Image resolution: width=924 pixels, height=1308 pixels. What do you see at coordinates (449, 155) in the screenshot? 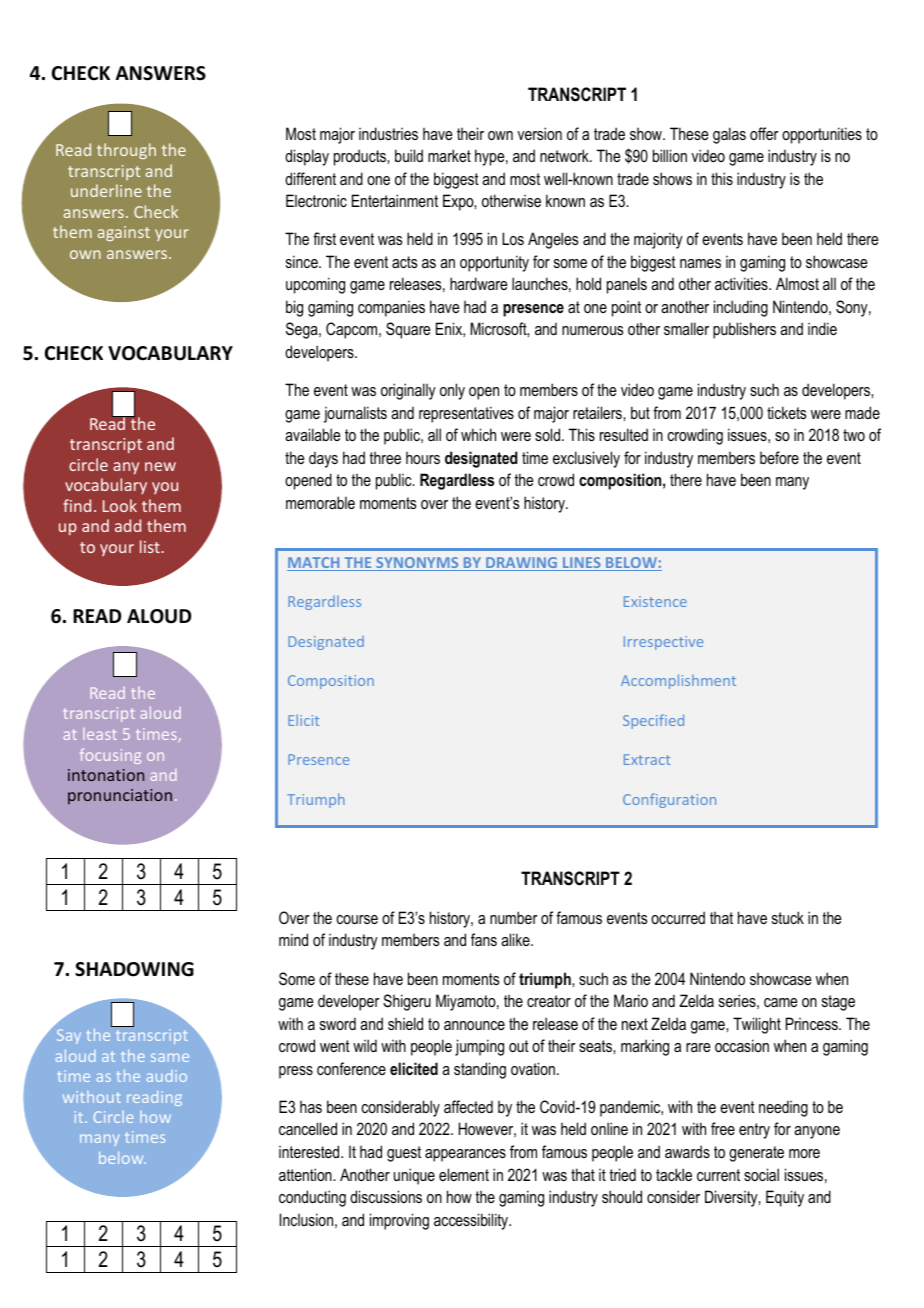
I see `market` at bounding box center [449, 155].
